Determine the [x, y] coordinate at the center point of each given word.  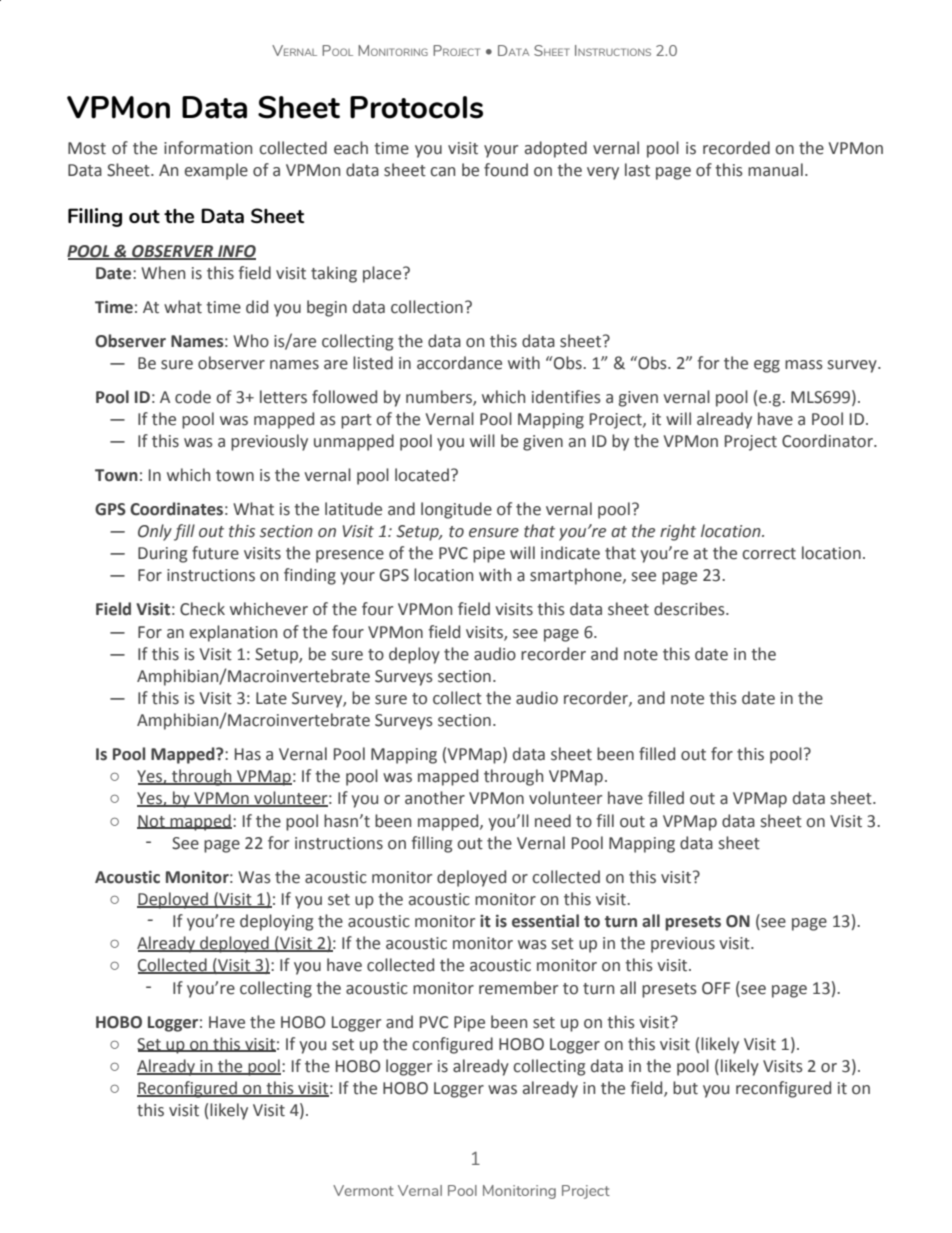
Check [202, 609]
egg [767, 366]
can [442, 172]
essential [545, 921]
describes [690, 609]
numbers [440, 397]
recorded [736, 148]
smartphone [577, 576]
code [193, 397]
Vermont [363, 1190]
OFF [716, 988]
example [216, 171]
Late [271, 698]
